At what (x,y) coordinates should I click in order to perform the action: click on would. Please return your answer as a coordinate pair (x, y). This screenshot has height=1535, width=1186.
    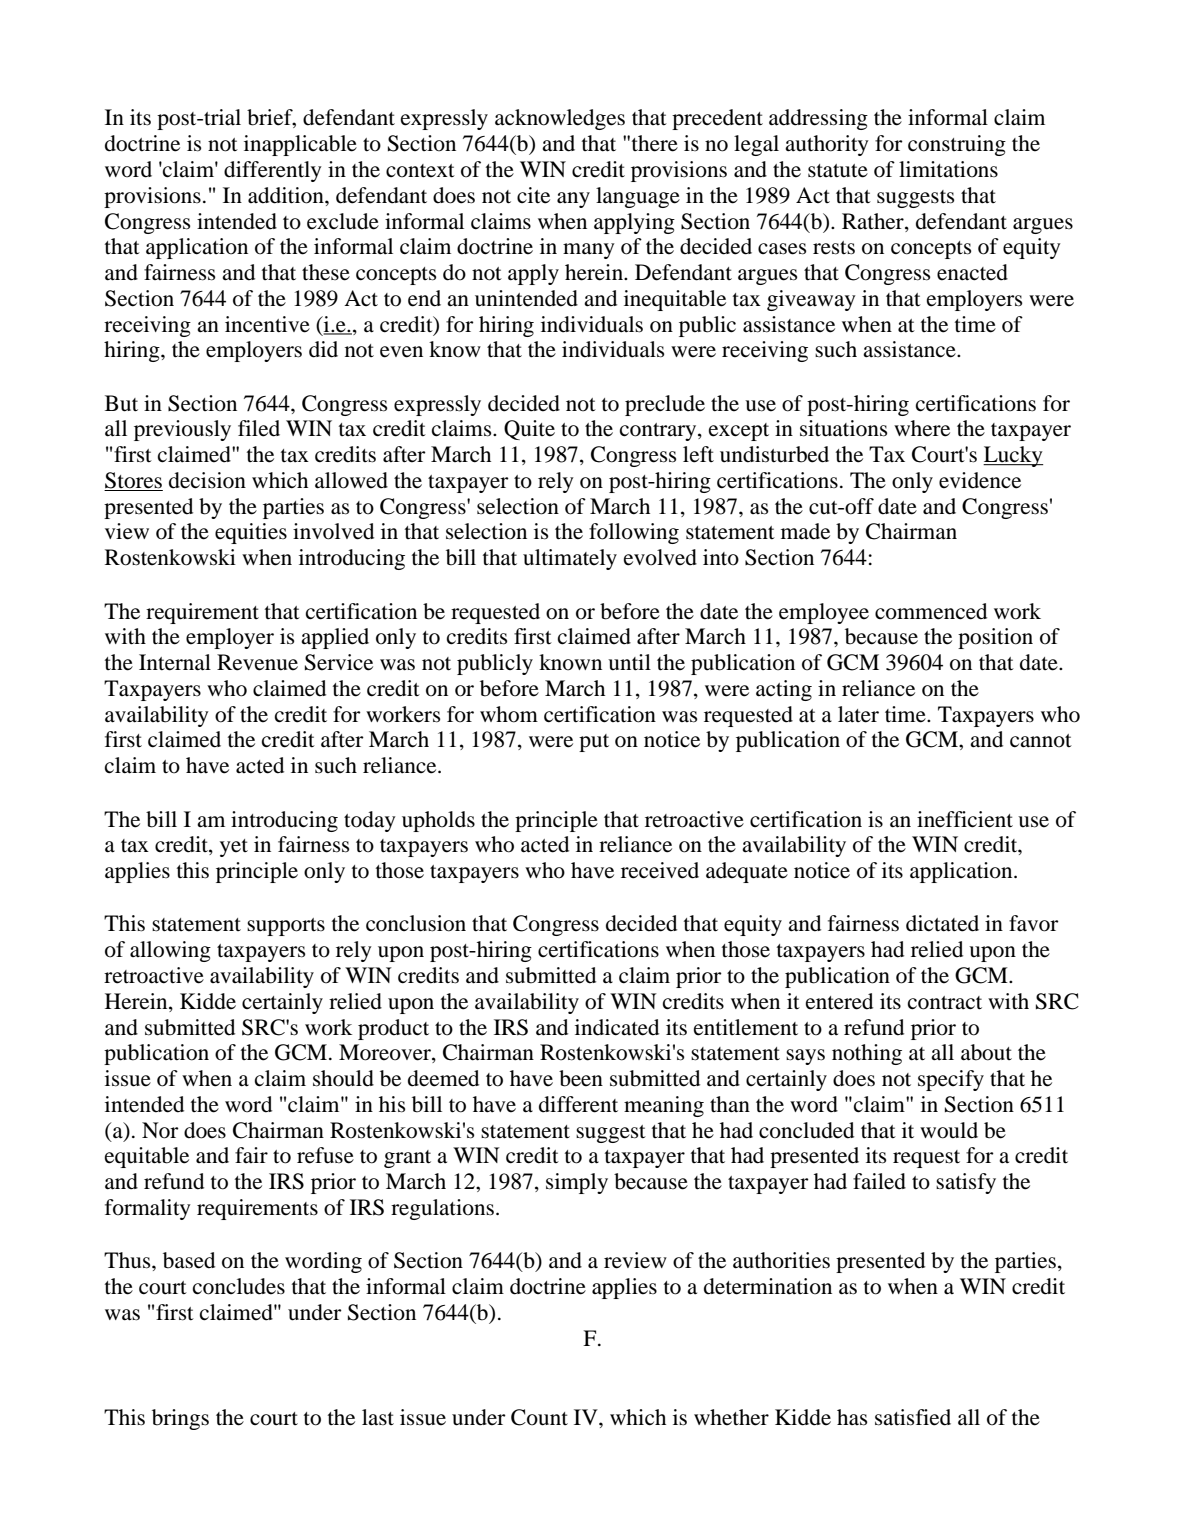
    Looking at the image, I should click on (949, 1130).
